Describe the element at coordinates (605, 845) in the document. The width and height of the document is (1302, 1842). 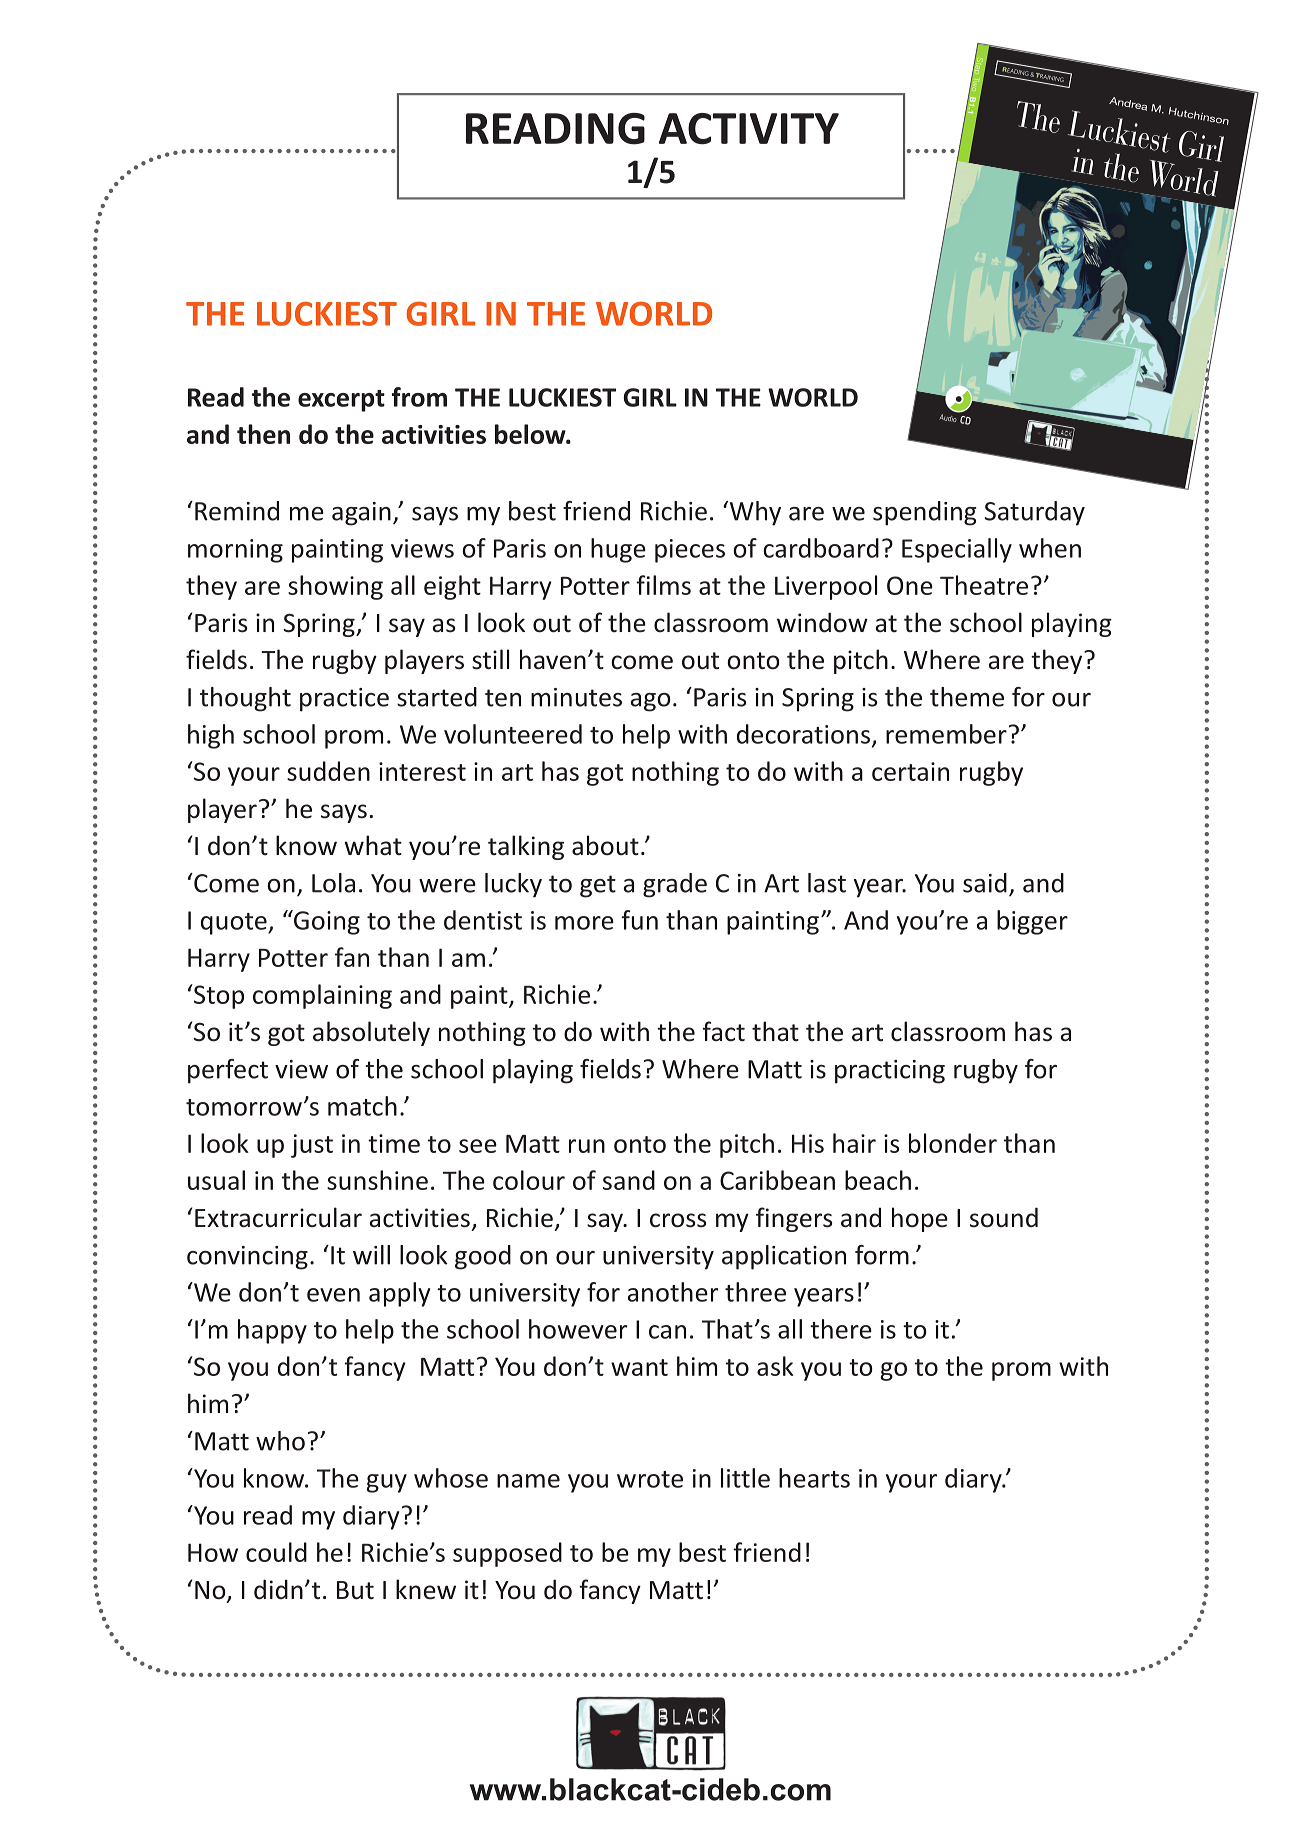
I see `about` at that location.
